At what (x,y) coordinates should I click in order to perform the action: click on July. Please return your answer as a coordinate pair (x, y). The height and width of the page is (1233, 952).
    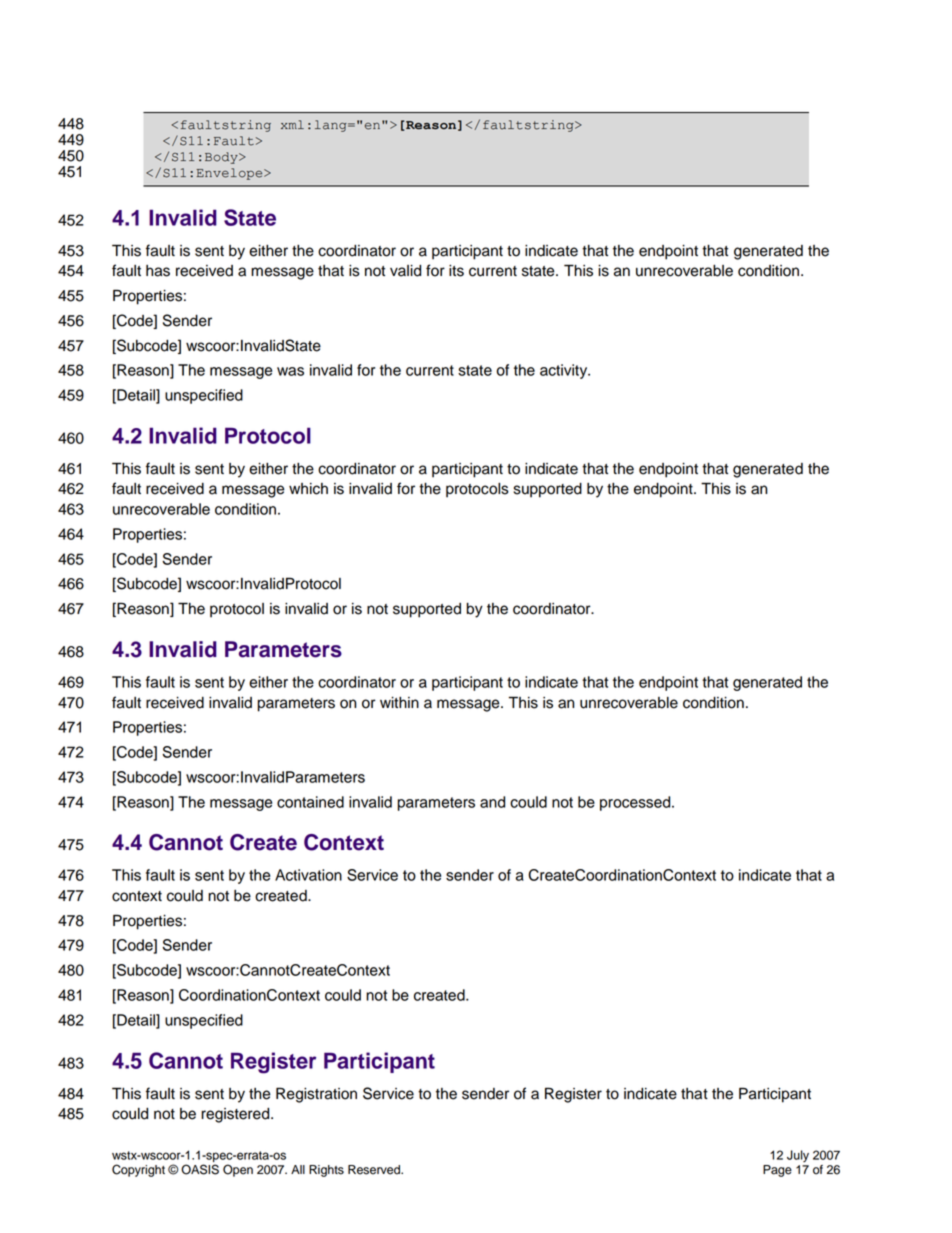
    Looking at the image, I should click on (798, 1156).
